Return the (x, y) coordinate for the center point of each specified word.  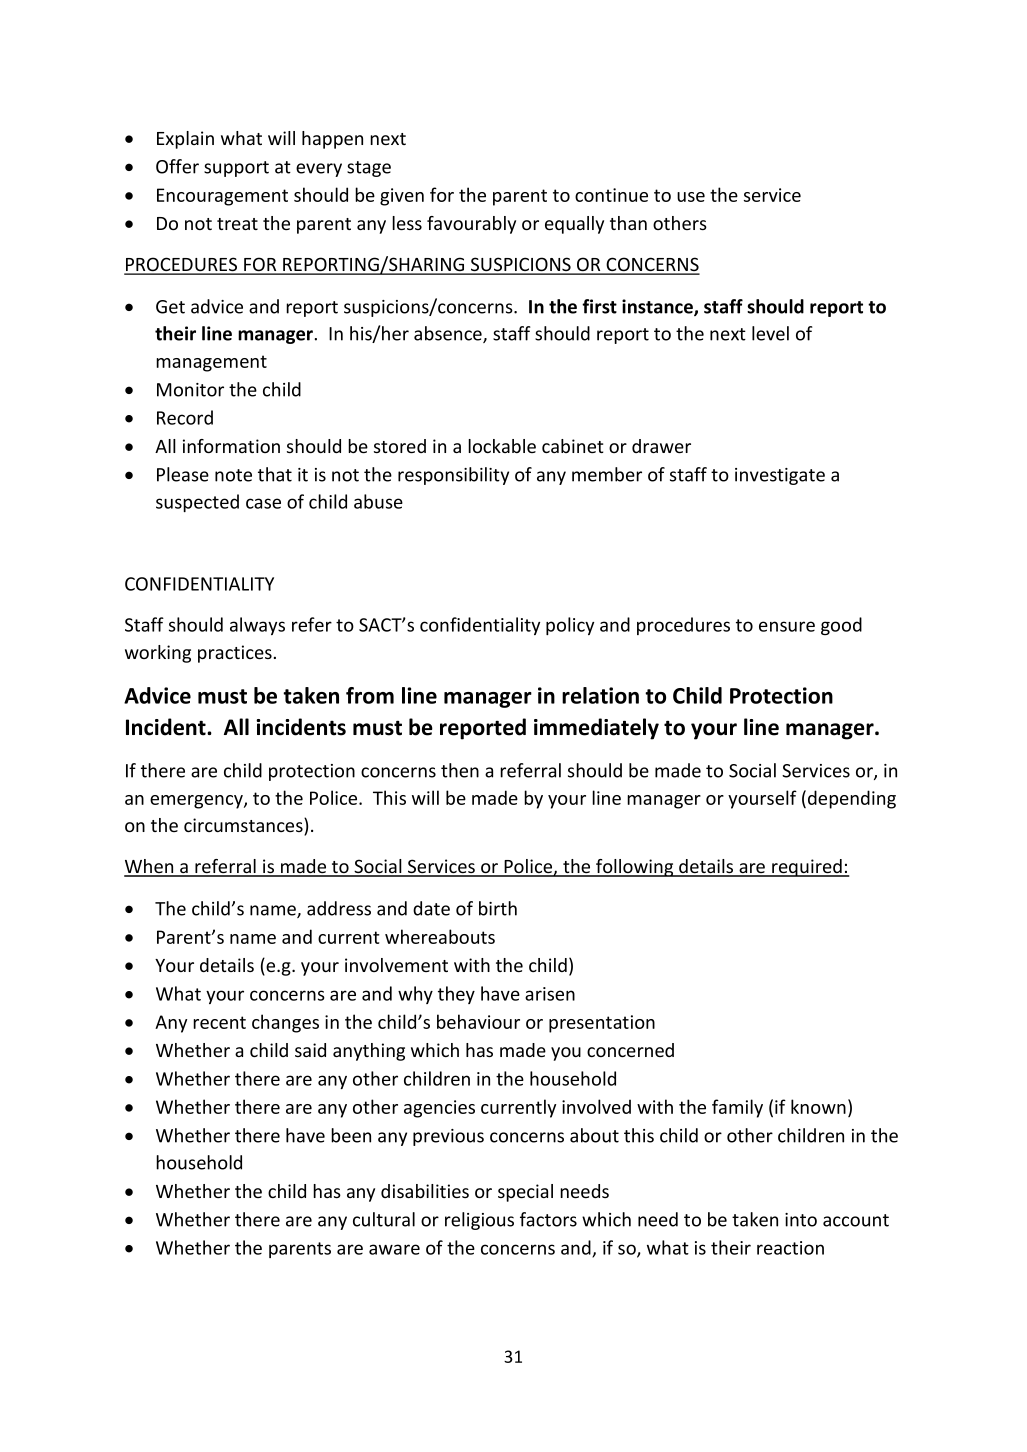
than (628, 223)
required (807, 868)
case (263, 503)
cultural (384, 1219)
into (801, 1220)
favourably (471, 225)
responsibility (453, 476)
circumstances (244, 826)
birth (498, 908)
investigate (780, 476)
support (236, 169)
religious (479, 1221)
